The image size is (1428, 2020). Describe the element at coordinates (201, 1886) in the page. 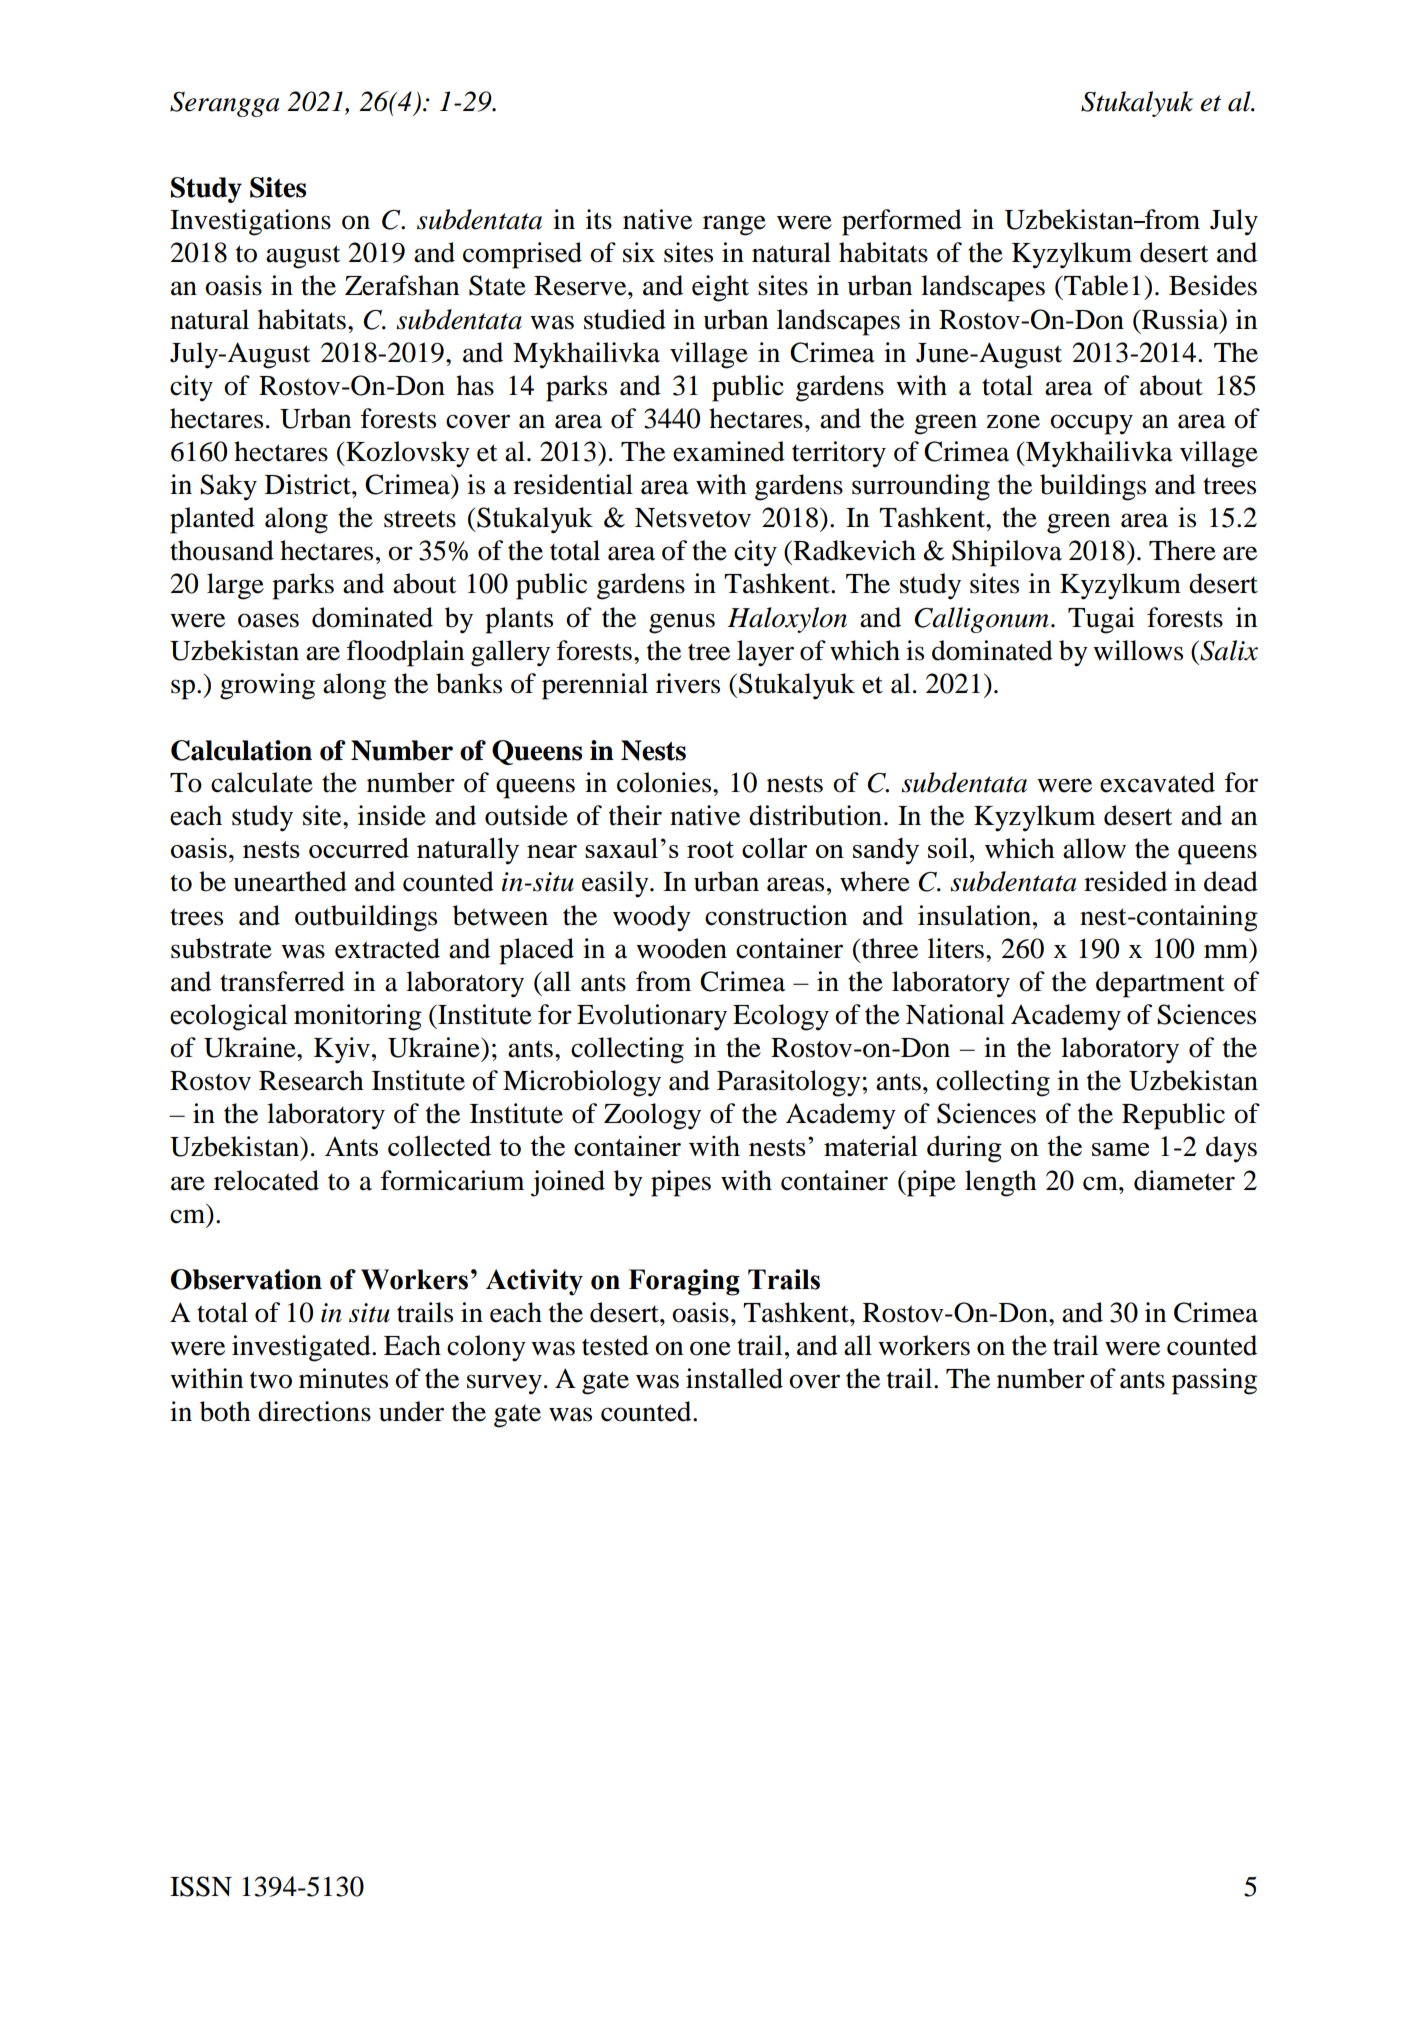

I see `ISSN` at that location.
